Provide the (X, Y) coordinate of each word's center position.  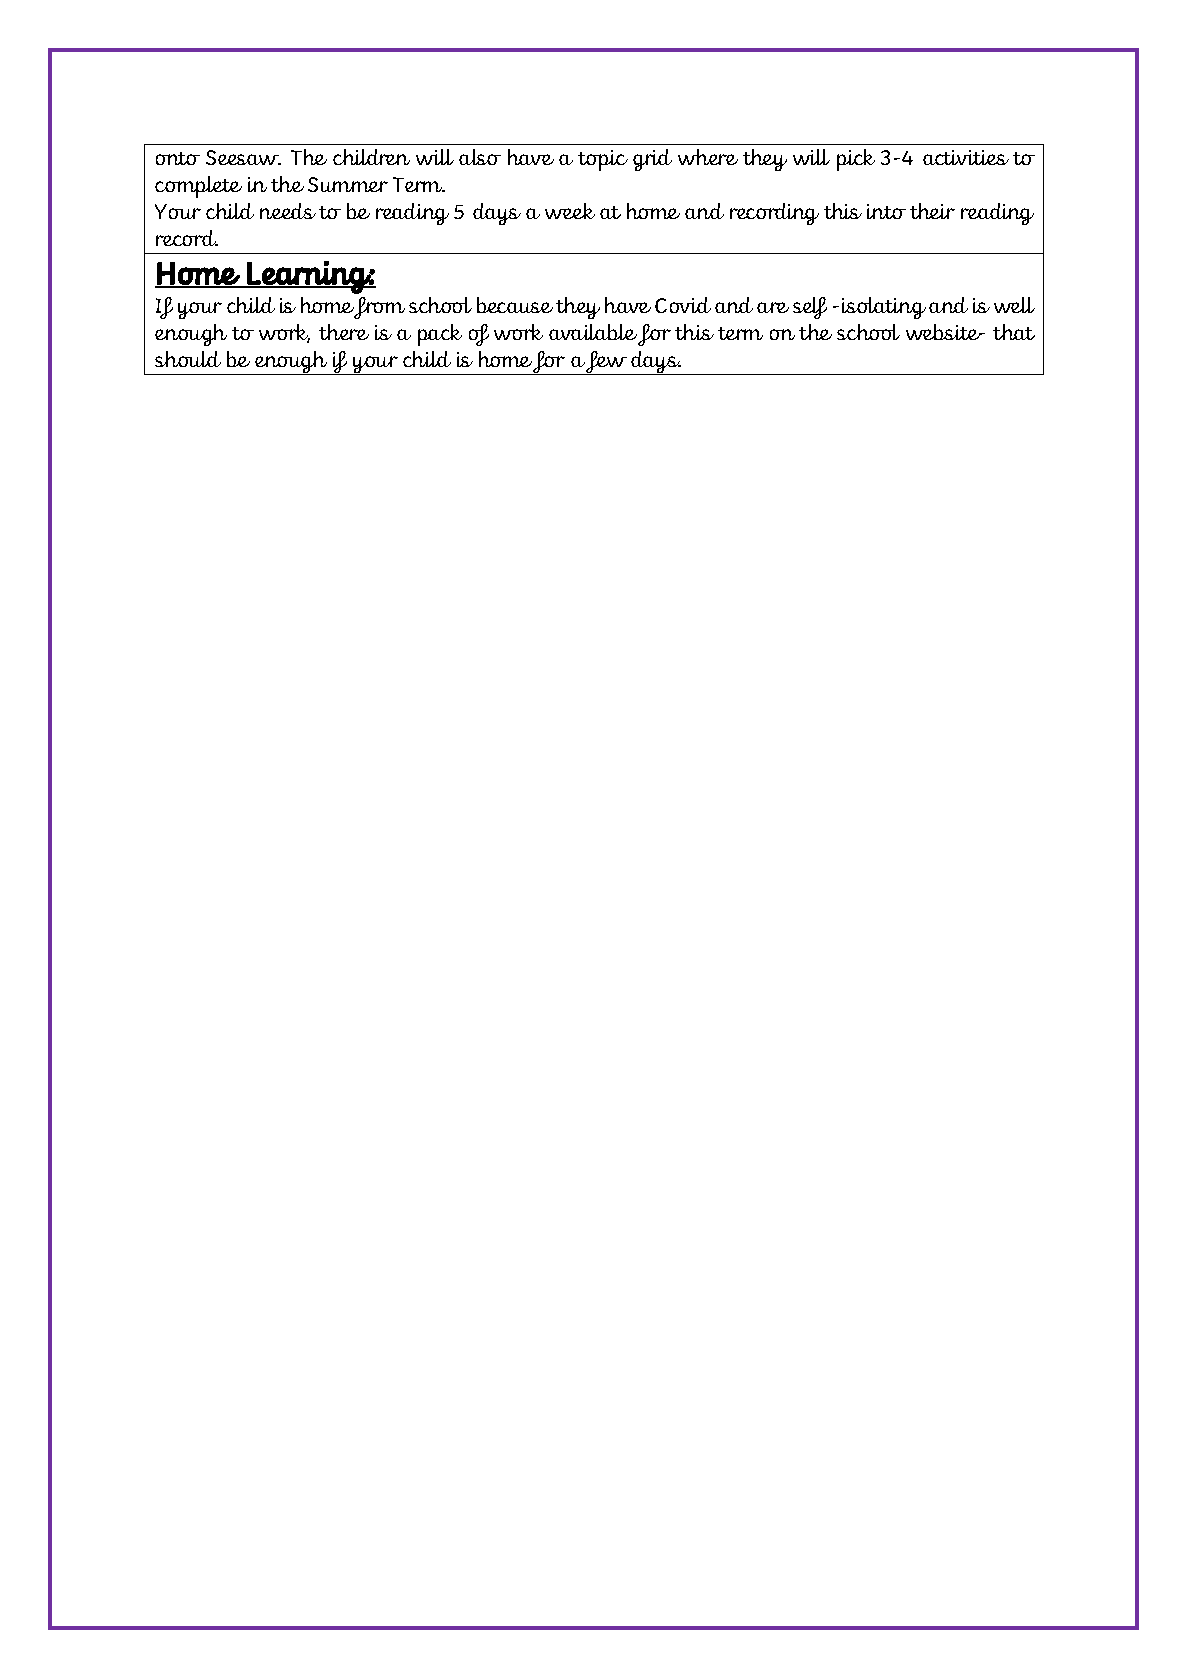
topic (603, 160)
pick (856, 160)
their (932, 211)
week (570, 211)
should (188, 359)
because (515, 305)
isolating (884, 308)
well (1014, 305)
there (344, 332)
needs (288, 211)
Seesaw (243, 157)
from (379, 308)
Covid (683, 305)
